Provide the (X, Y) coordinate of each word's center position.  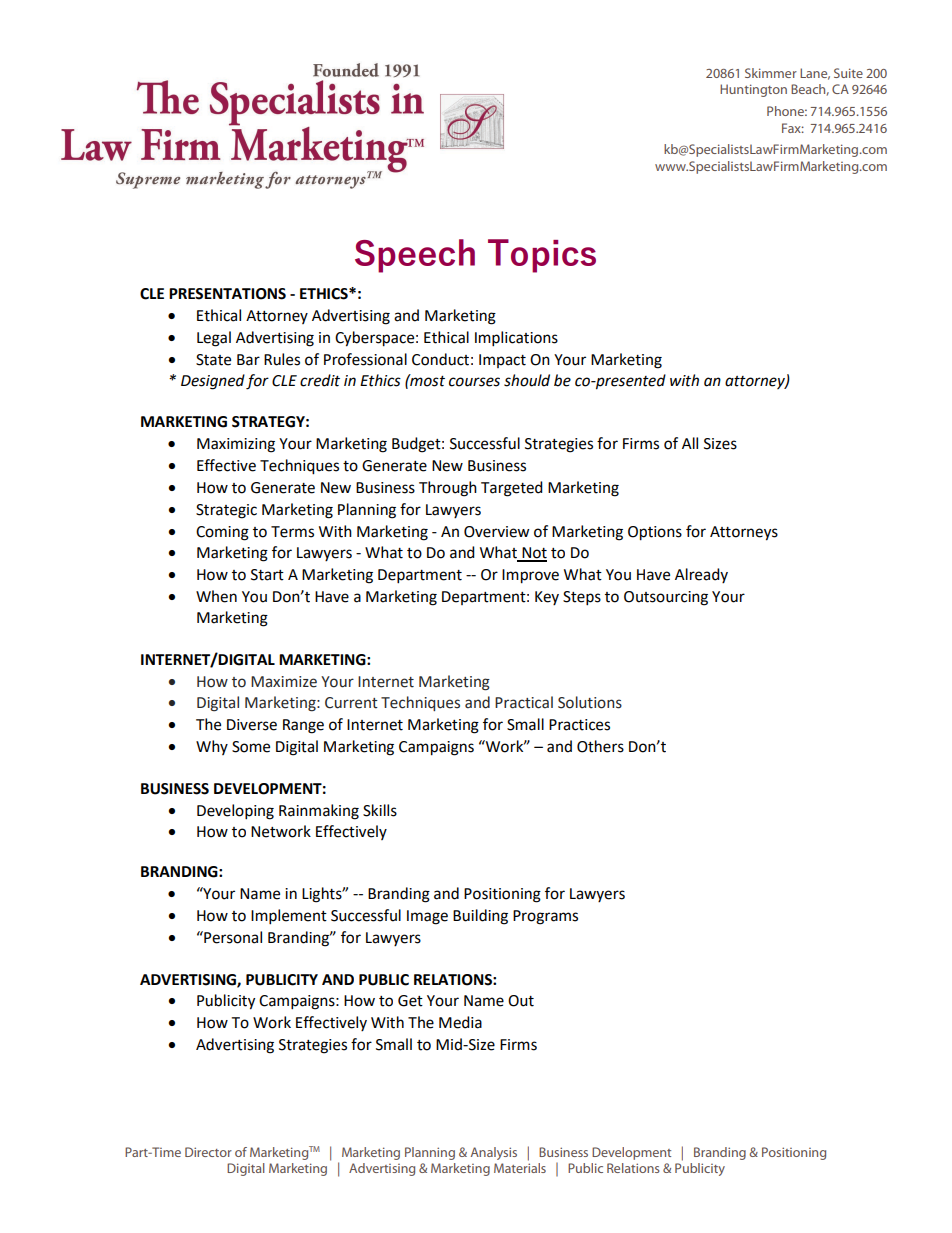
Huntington (753, 90)
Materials (520, 1168)
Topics (542, 256)
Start (267, 575)
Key (547, 598)
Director (208, 1152)
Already (701, 575)
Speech (415, 256)
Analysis (494, 1153)
